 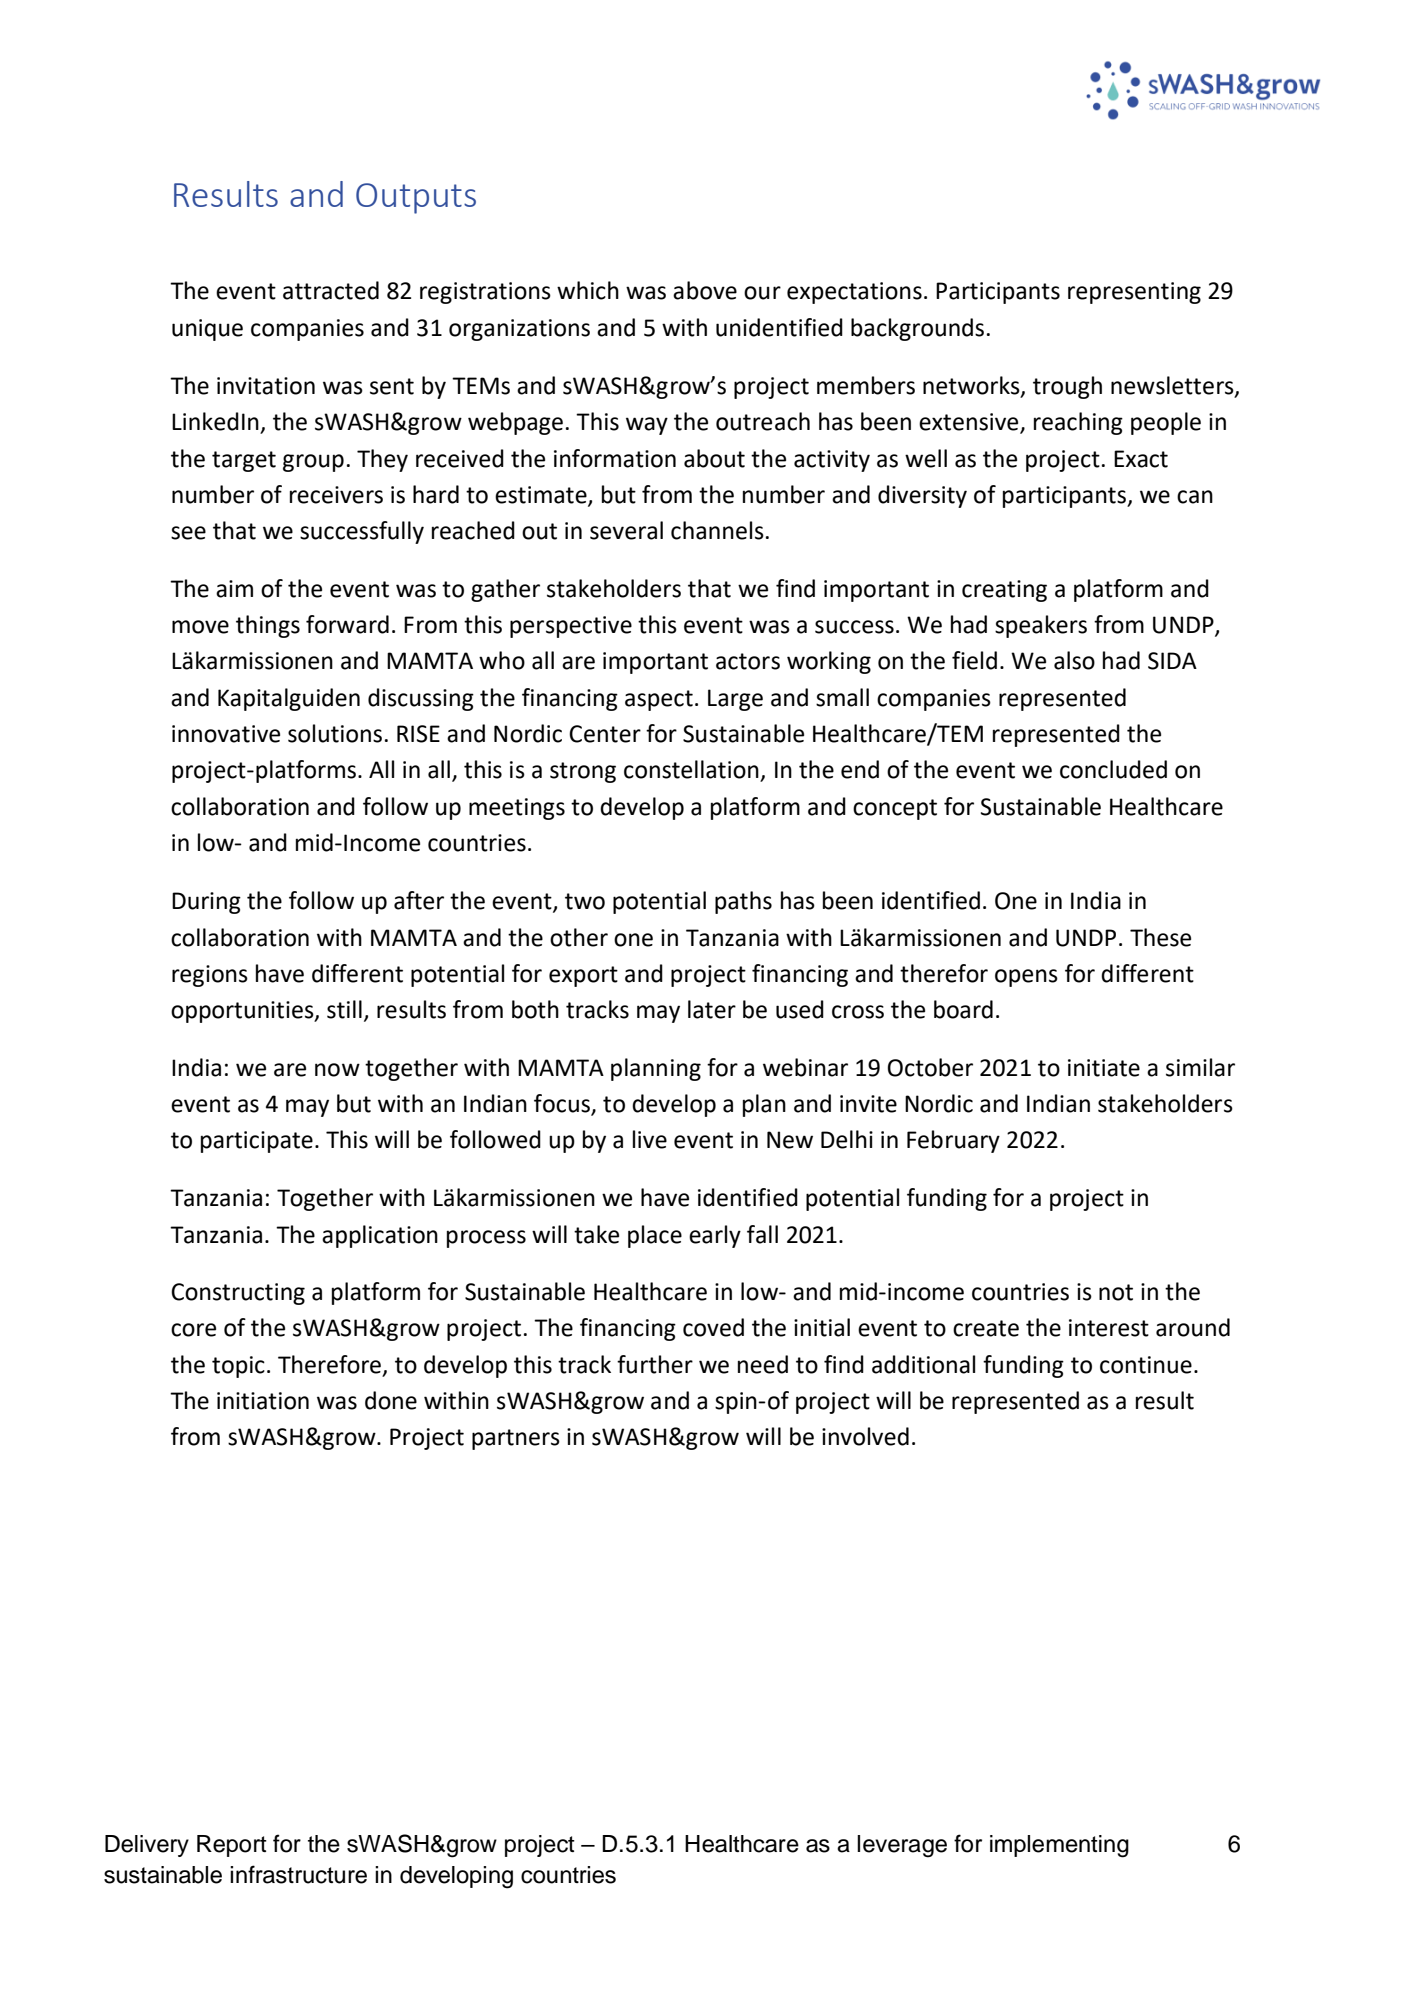 What do you see at coordinates (1104, 1068) in the document?
I see `initiate` at bounding box center [1104, 1068].
